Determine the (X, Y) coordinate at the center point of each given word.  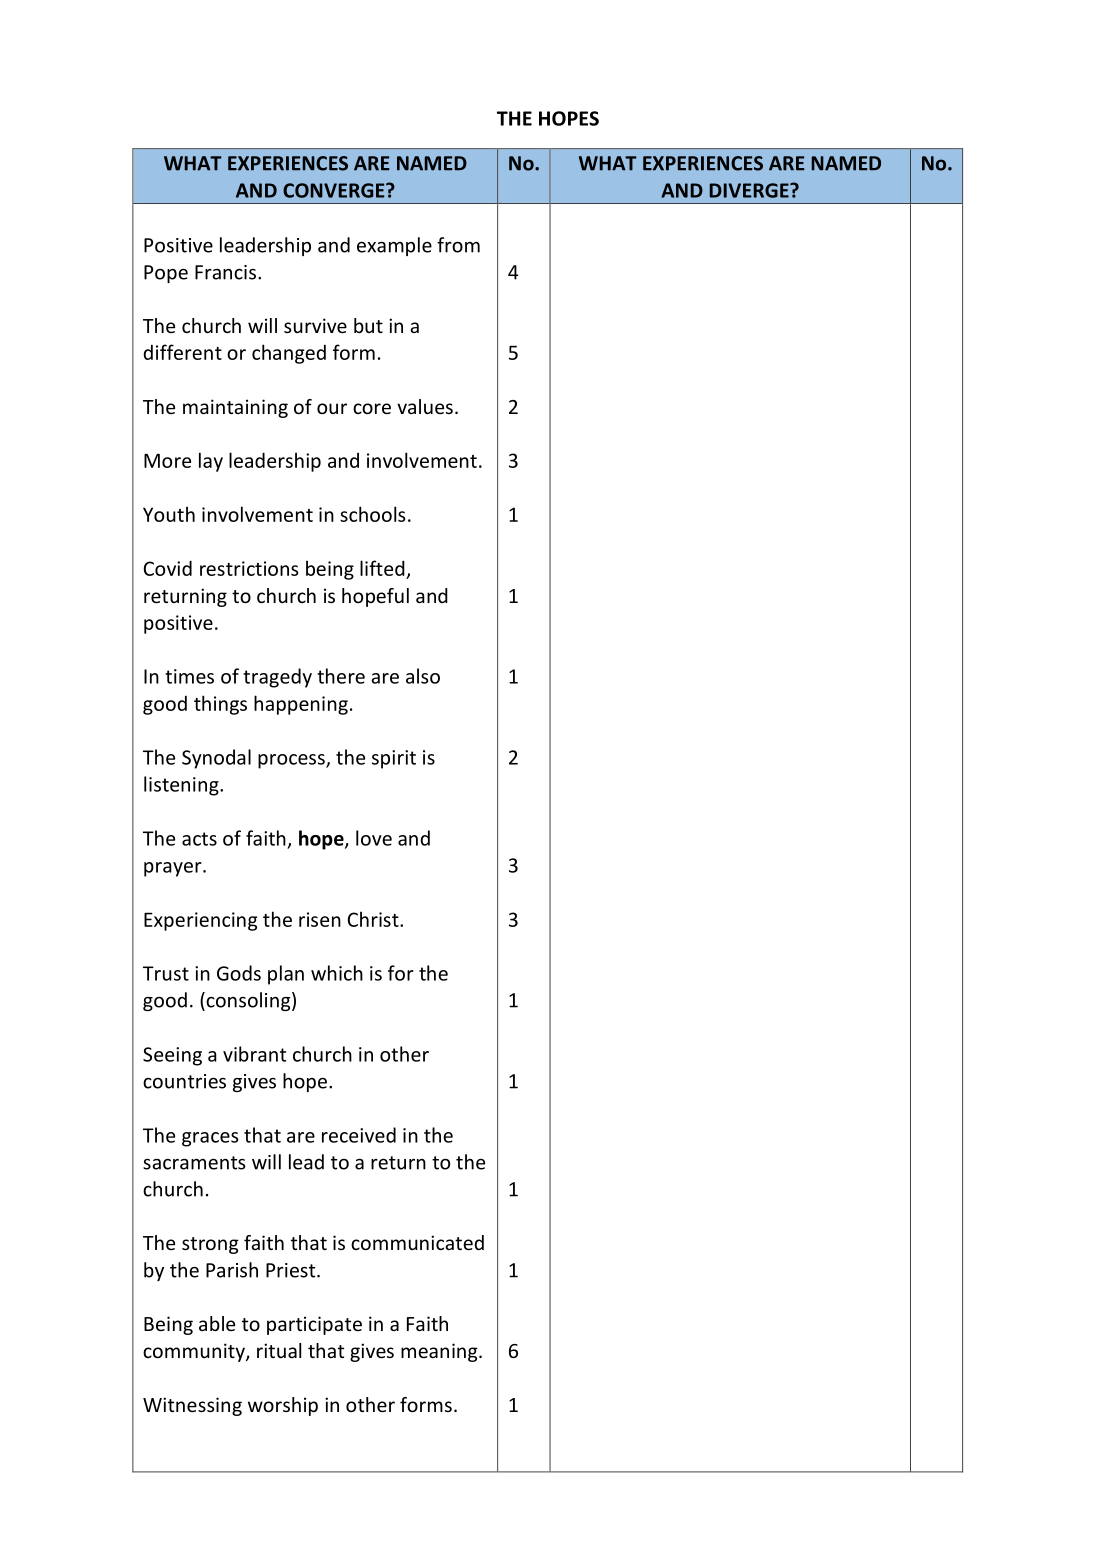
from (458, 245)
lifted (382, 568)
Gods (239, 973)
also (423, 676)
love (374, 838)
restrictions (249, 568)
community (195, 1352)
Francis (225, 272)
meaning (440, 1352)
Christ (374, 919)
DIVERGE (750, 190)
